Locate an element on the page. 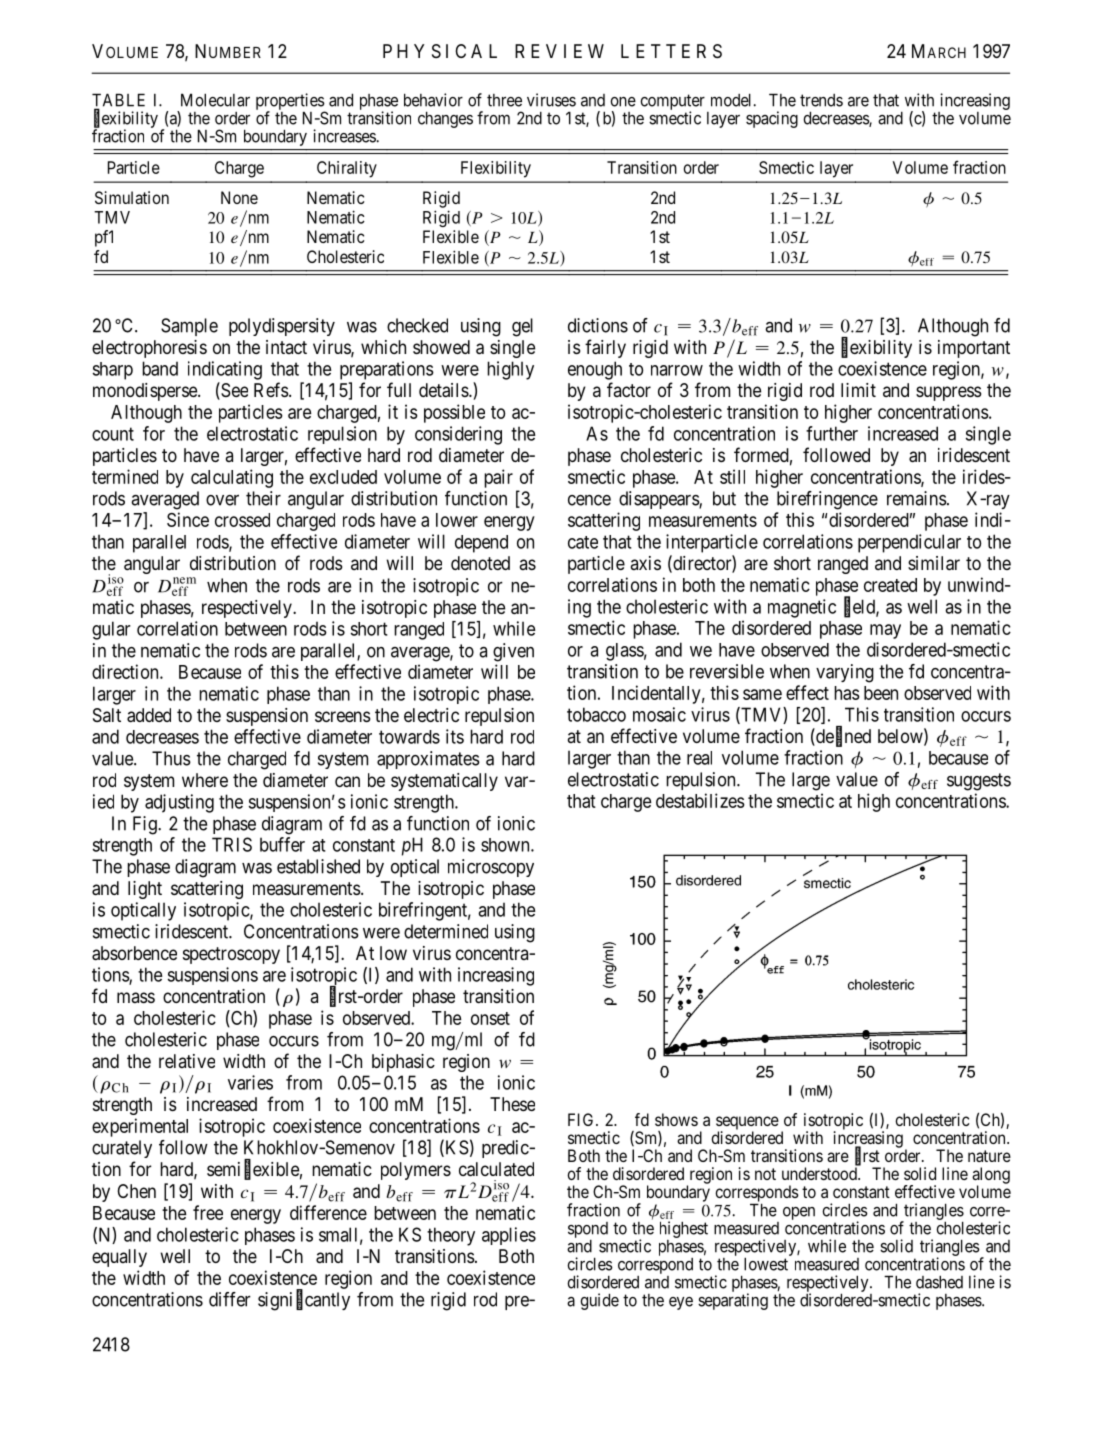 Image resolution: width=1106 pixels, height=1432 pixels. three is located at coordinates (504, 100).
